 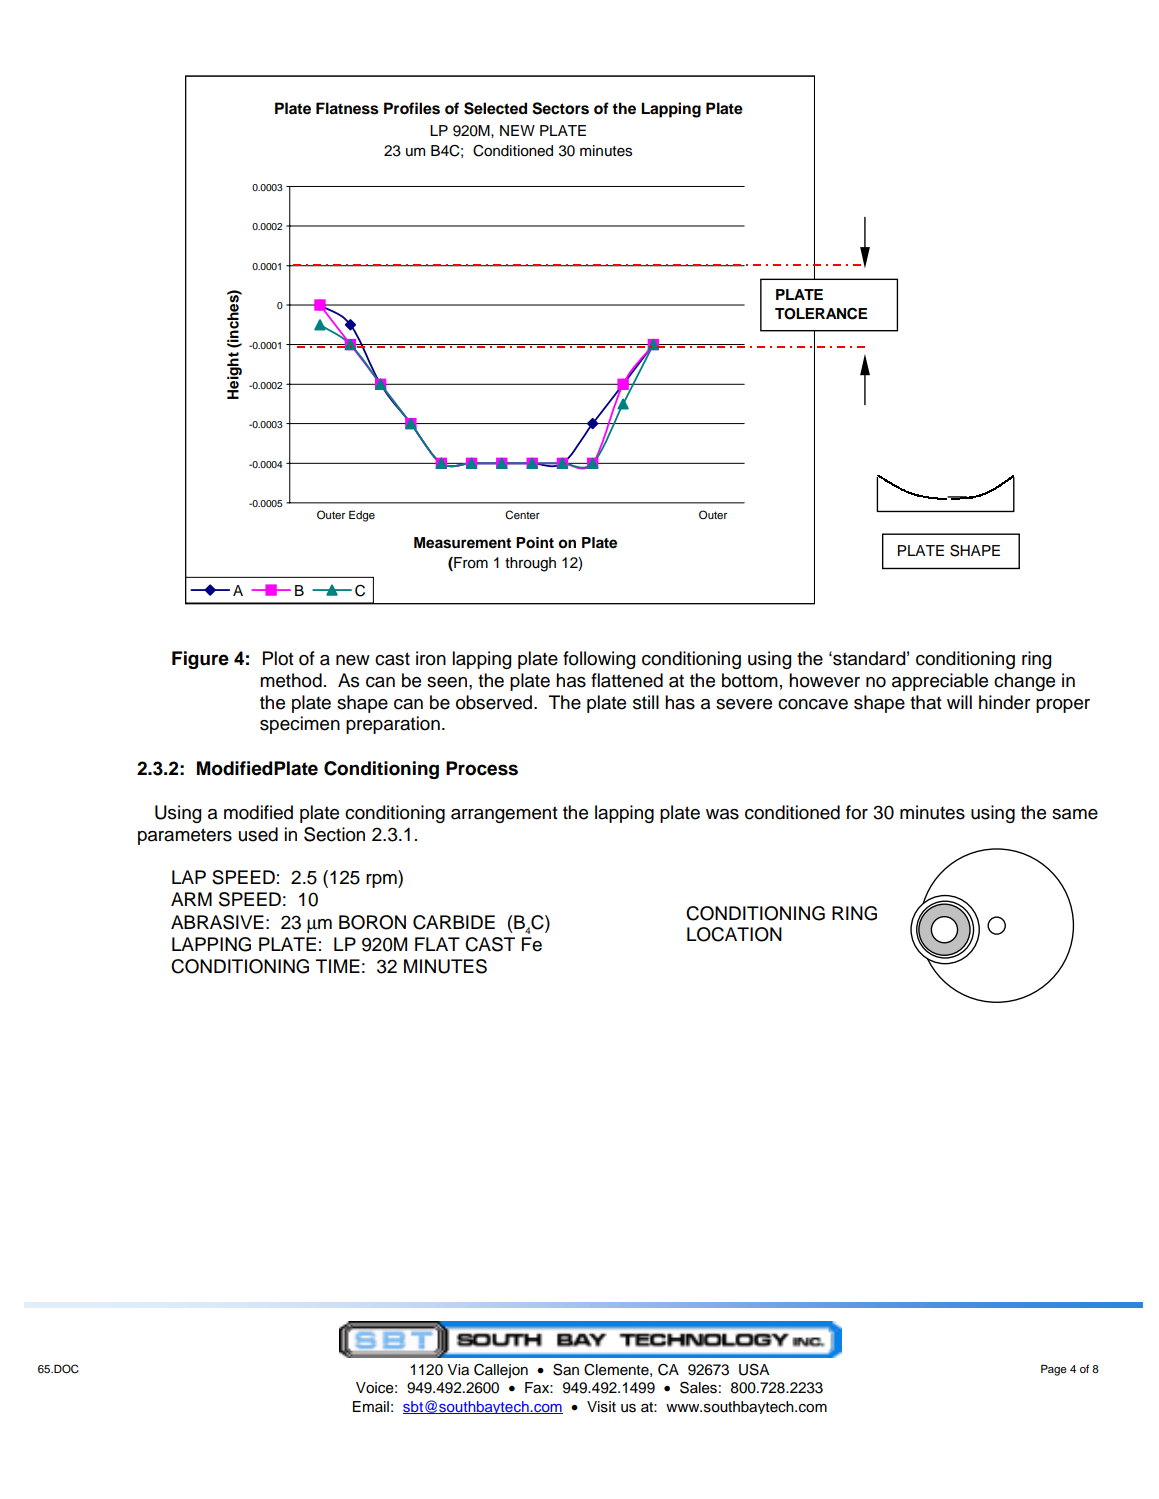 What do you see at coordinates (338, 966) in the page?
I see `TIME` at bounding box center [338, 966].
